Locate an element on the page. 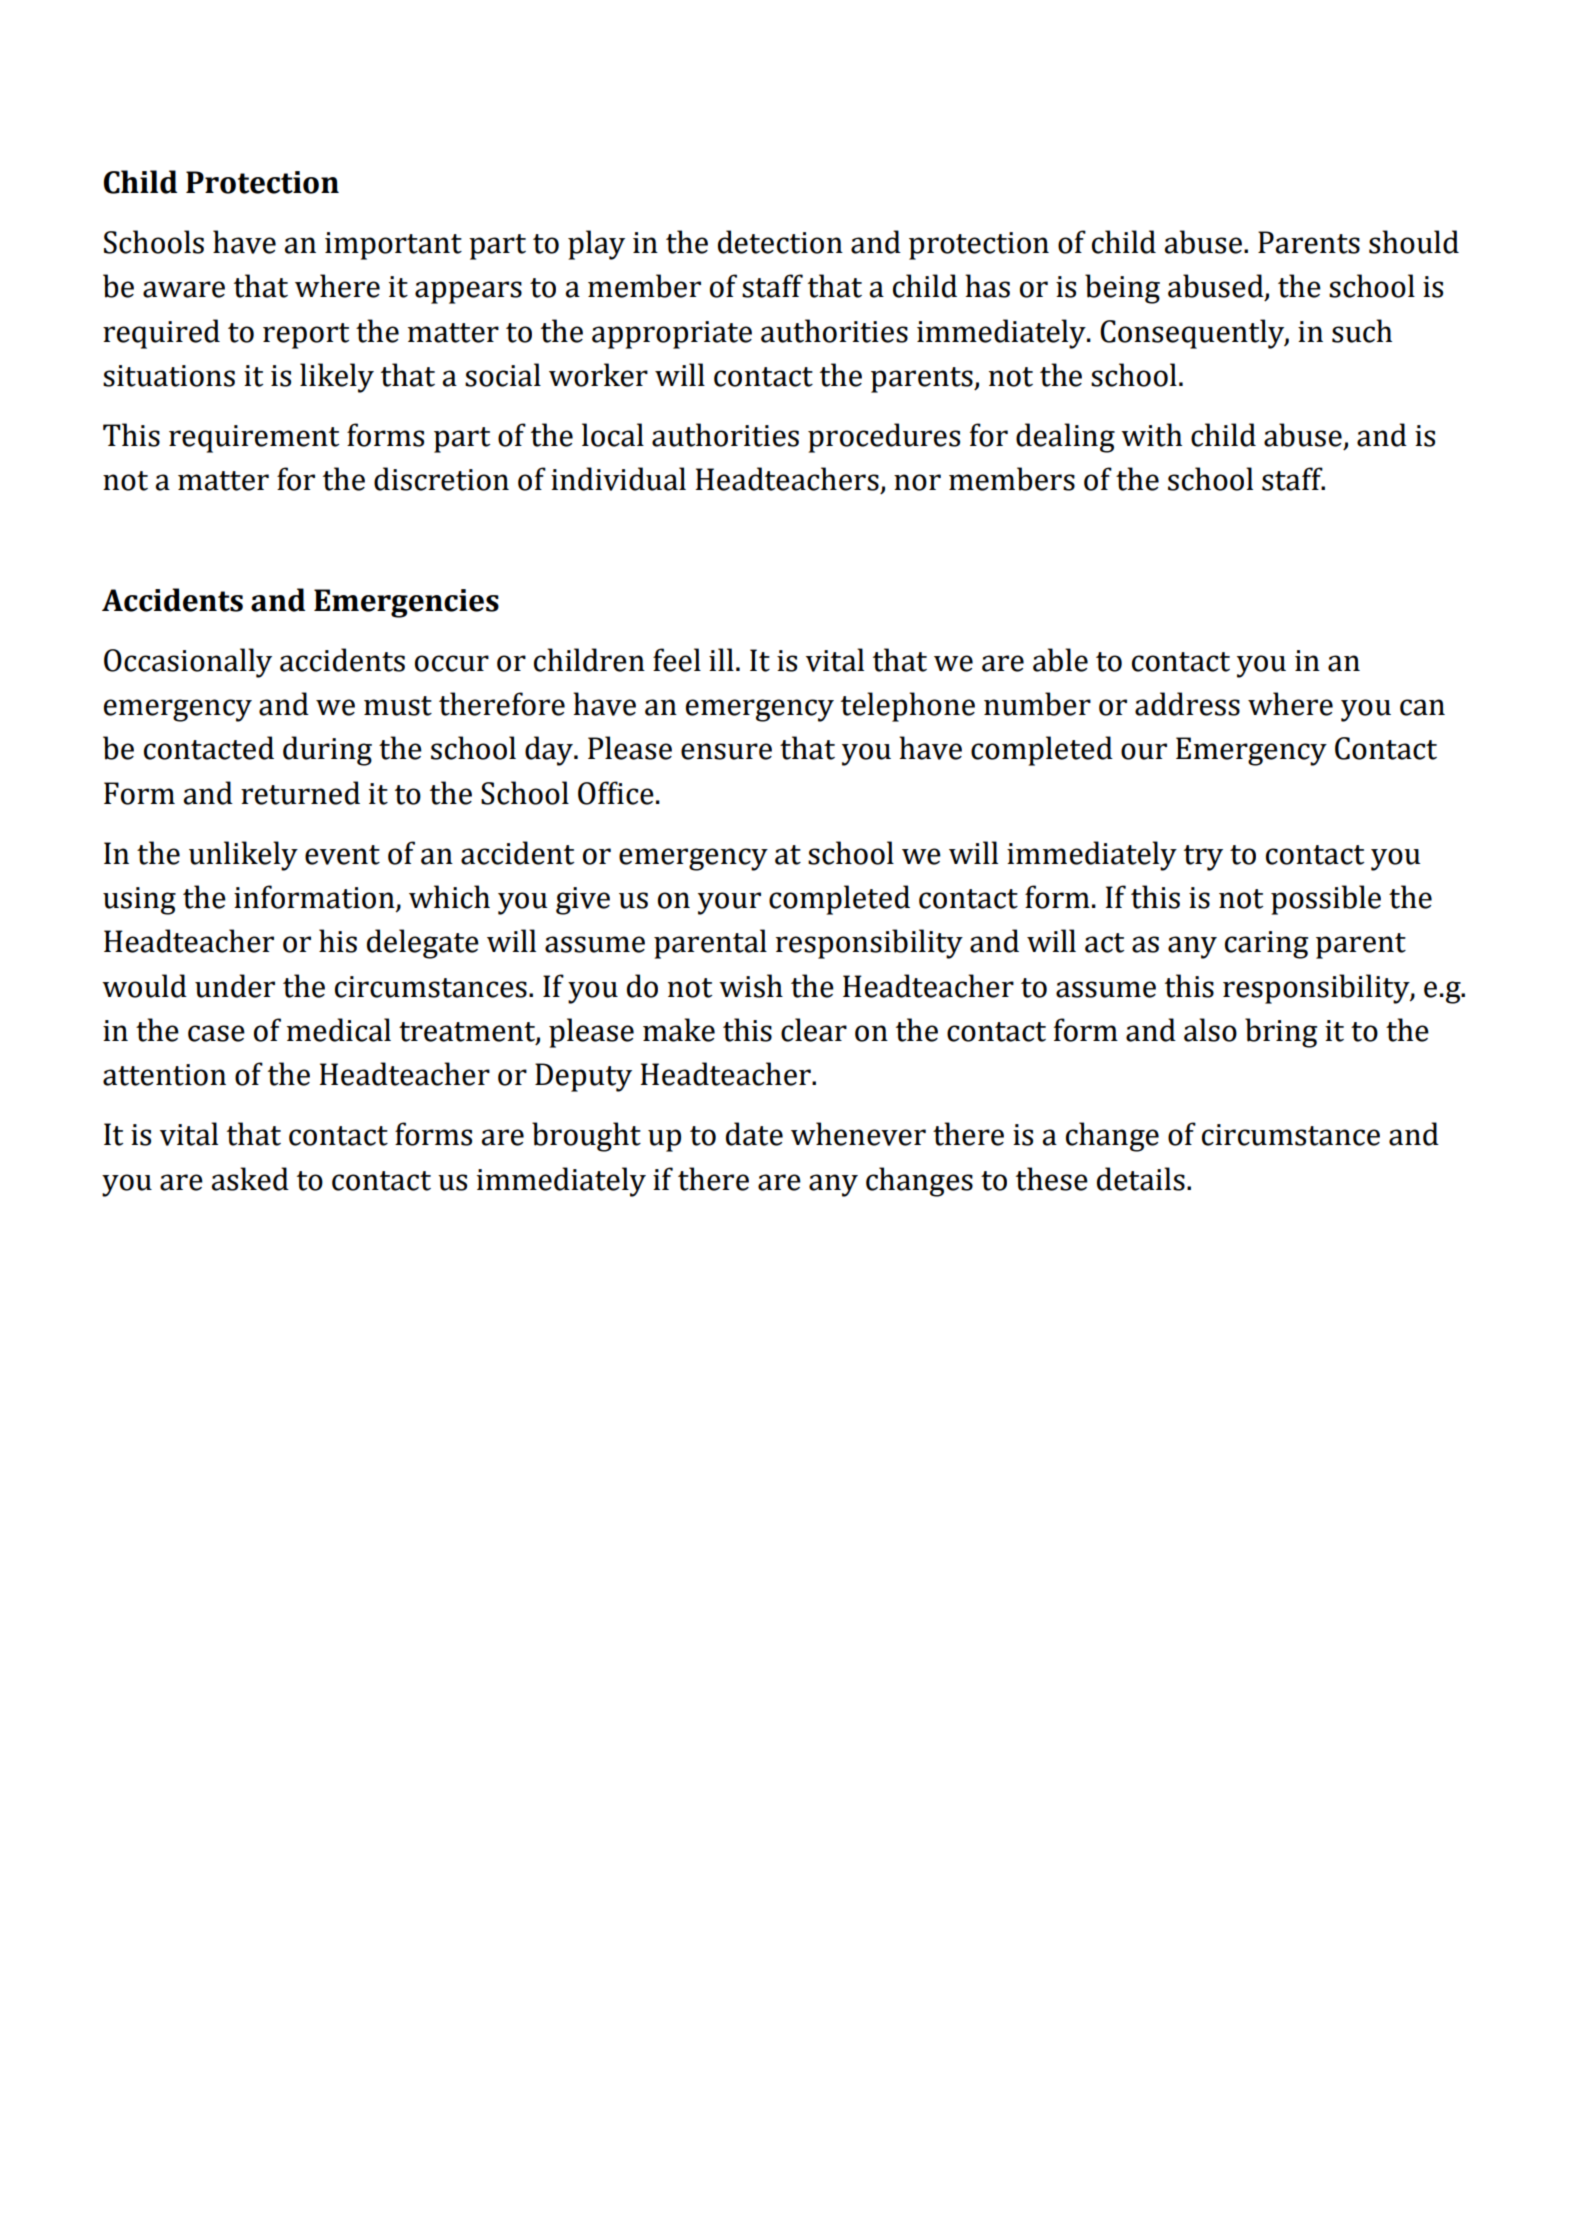 Image resolution: width=1574 pixels, height=2227 pixels. address is located at coordinates (1187, 704).
